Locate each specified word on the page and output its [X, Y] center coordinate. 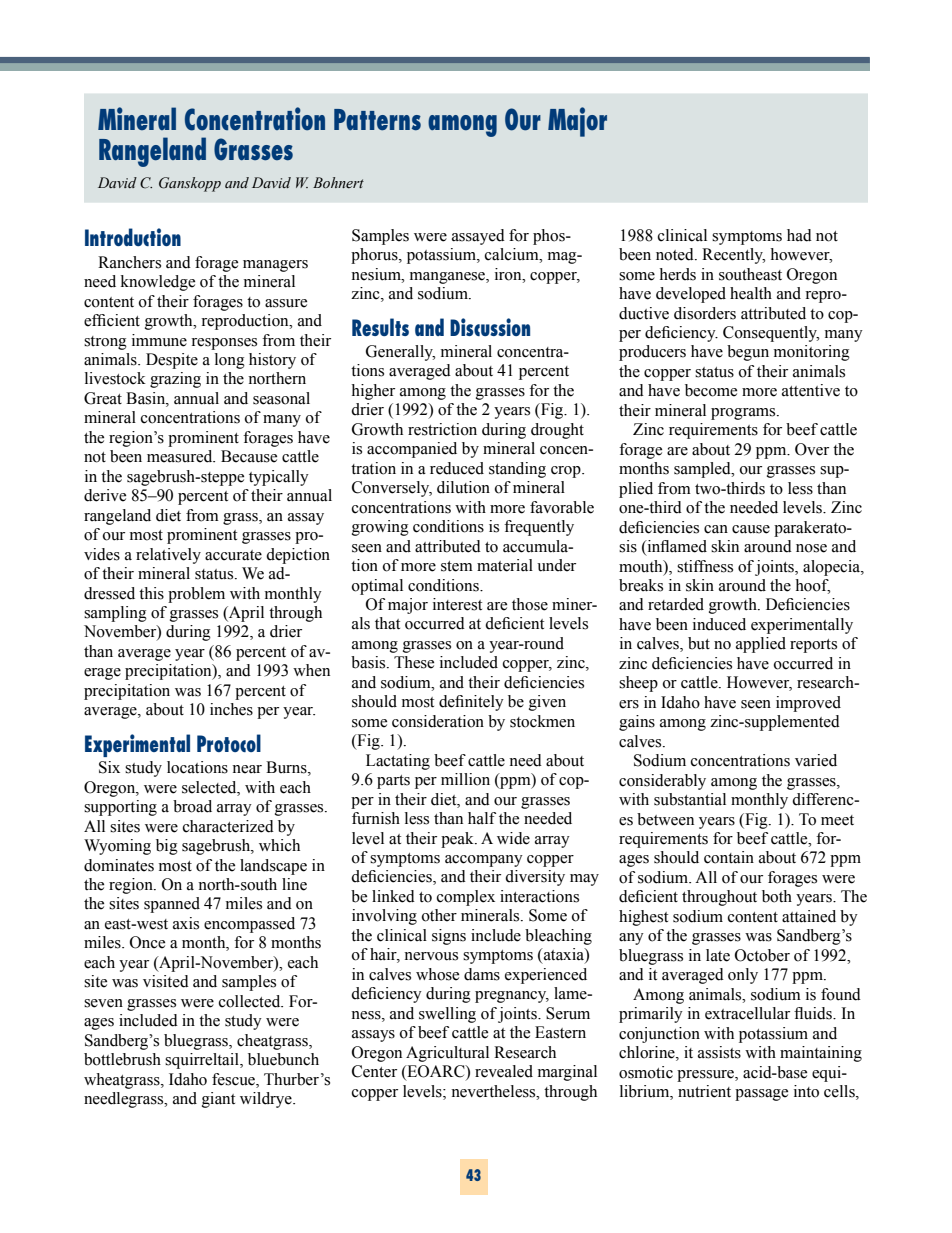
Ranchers [129, 262]
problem [196, 595]
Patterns [377, 120]
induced [719, 624]
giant [218, 1100]
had [799, 235]
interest [457, 604]
